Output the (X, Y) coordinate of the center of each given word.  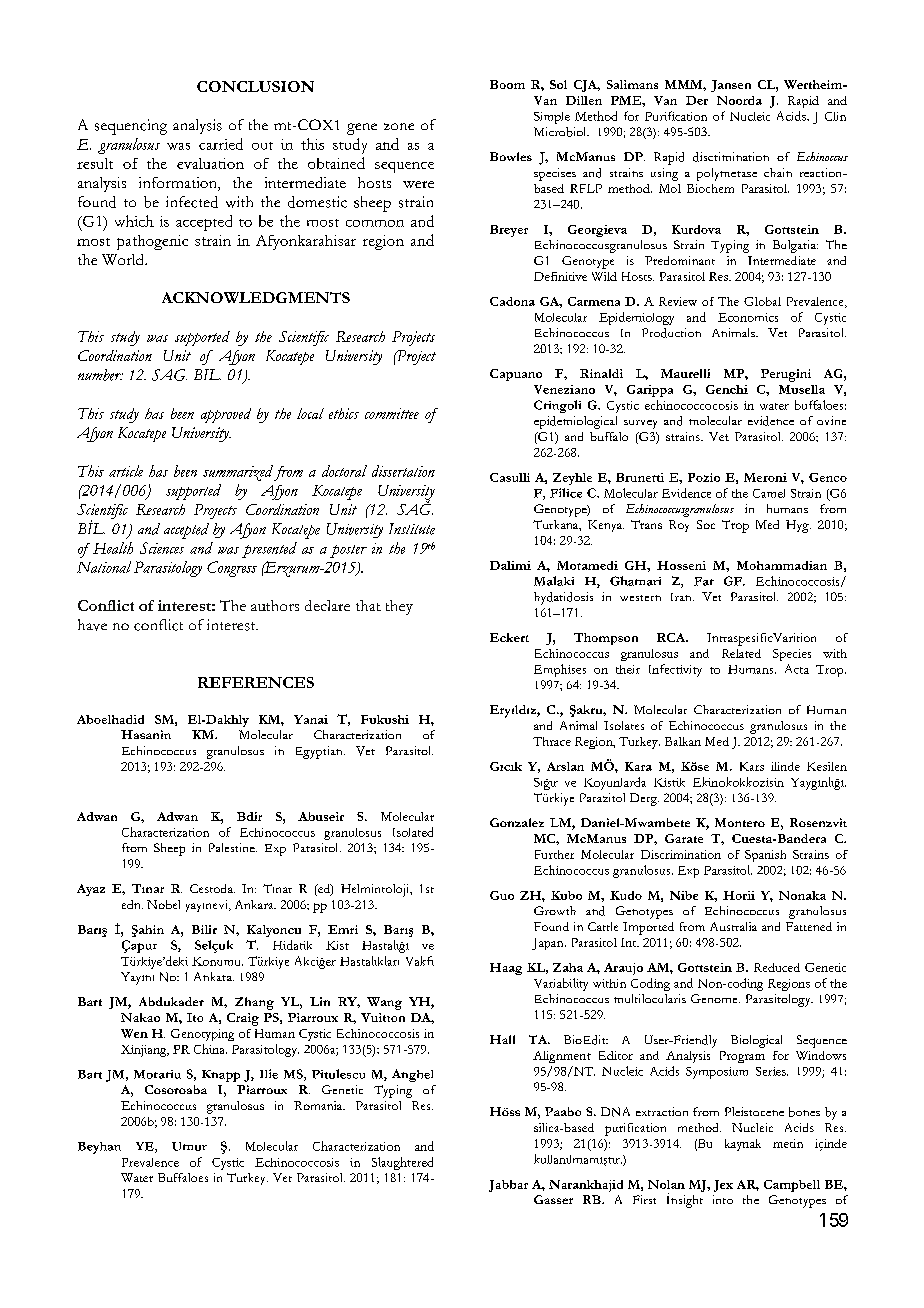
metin (788, 1143)
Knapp (221, 1076)
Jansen (731, 86)
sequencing (131, 127)
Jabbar (508, 1186)
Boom (507, 84)
